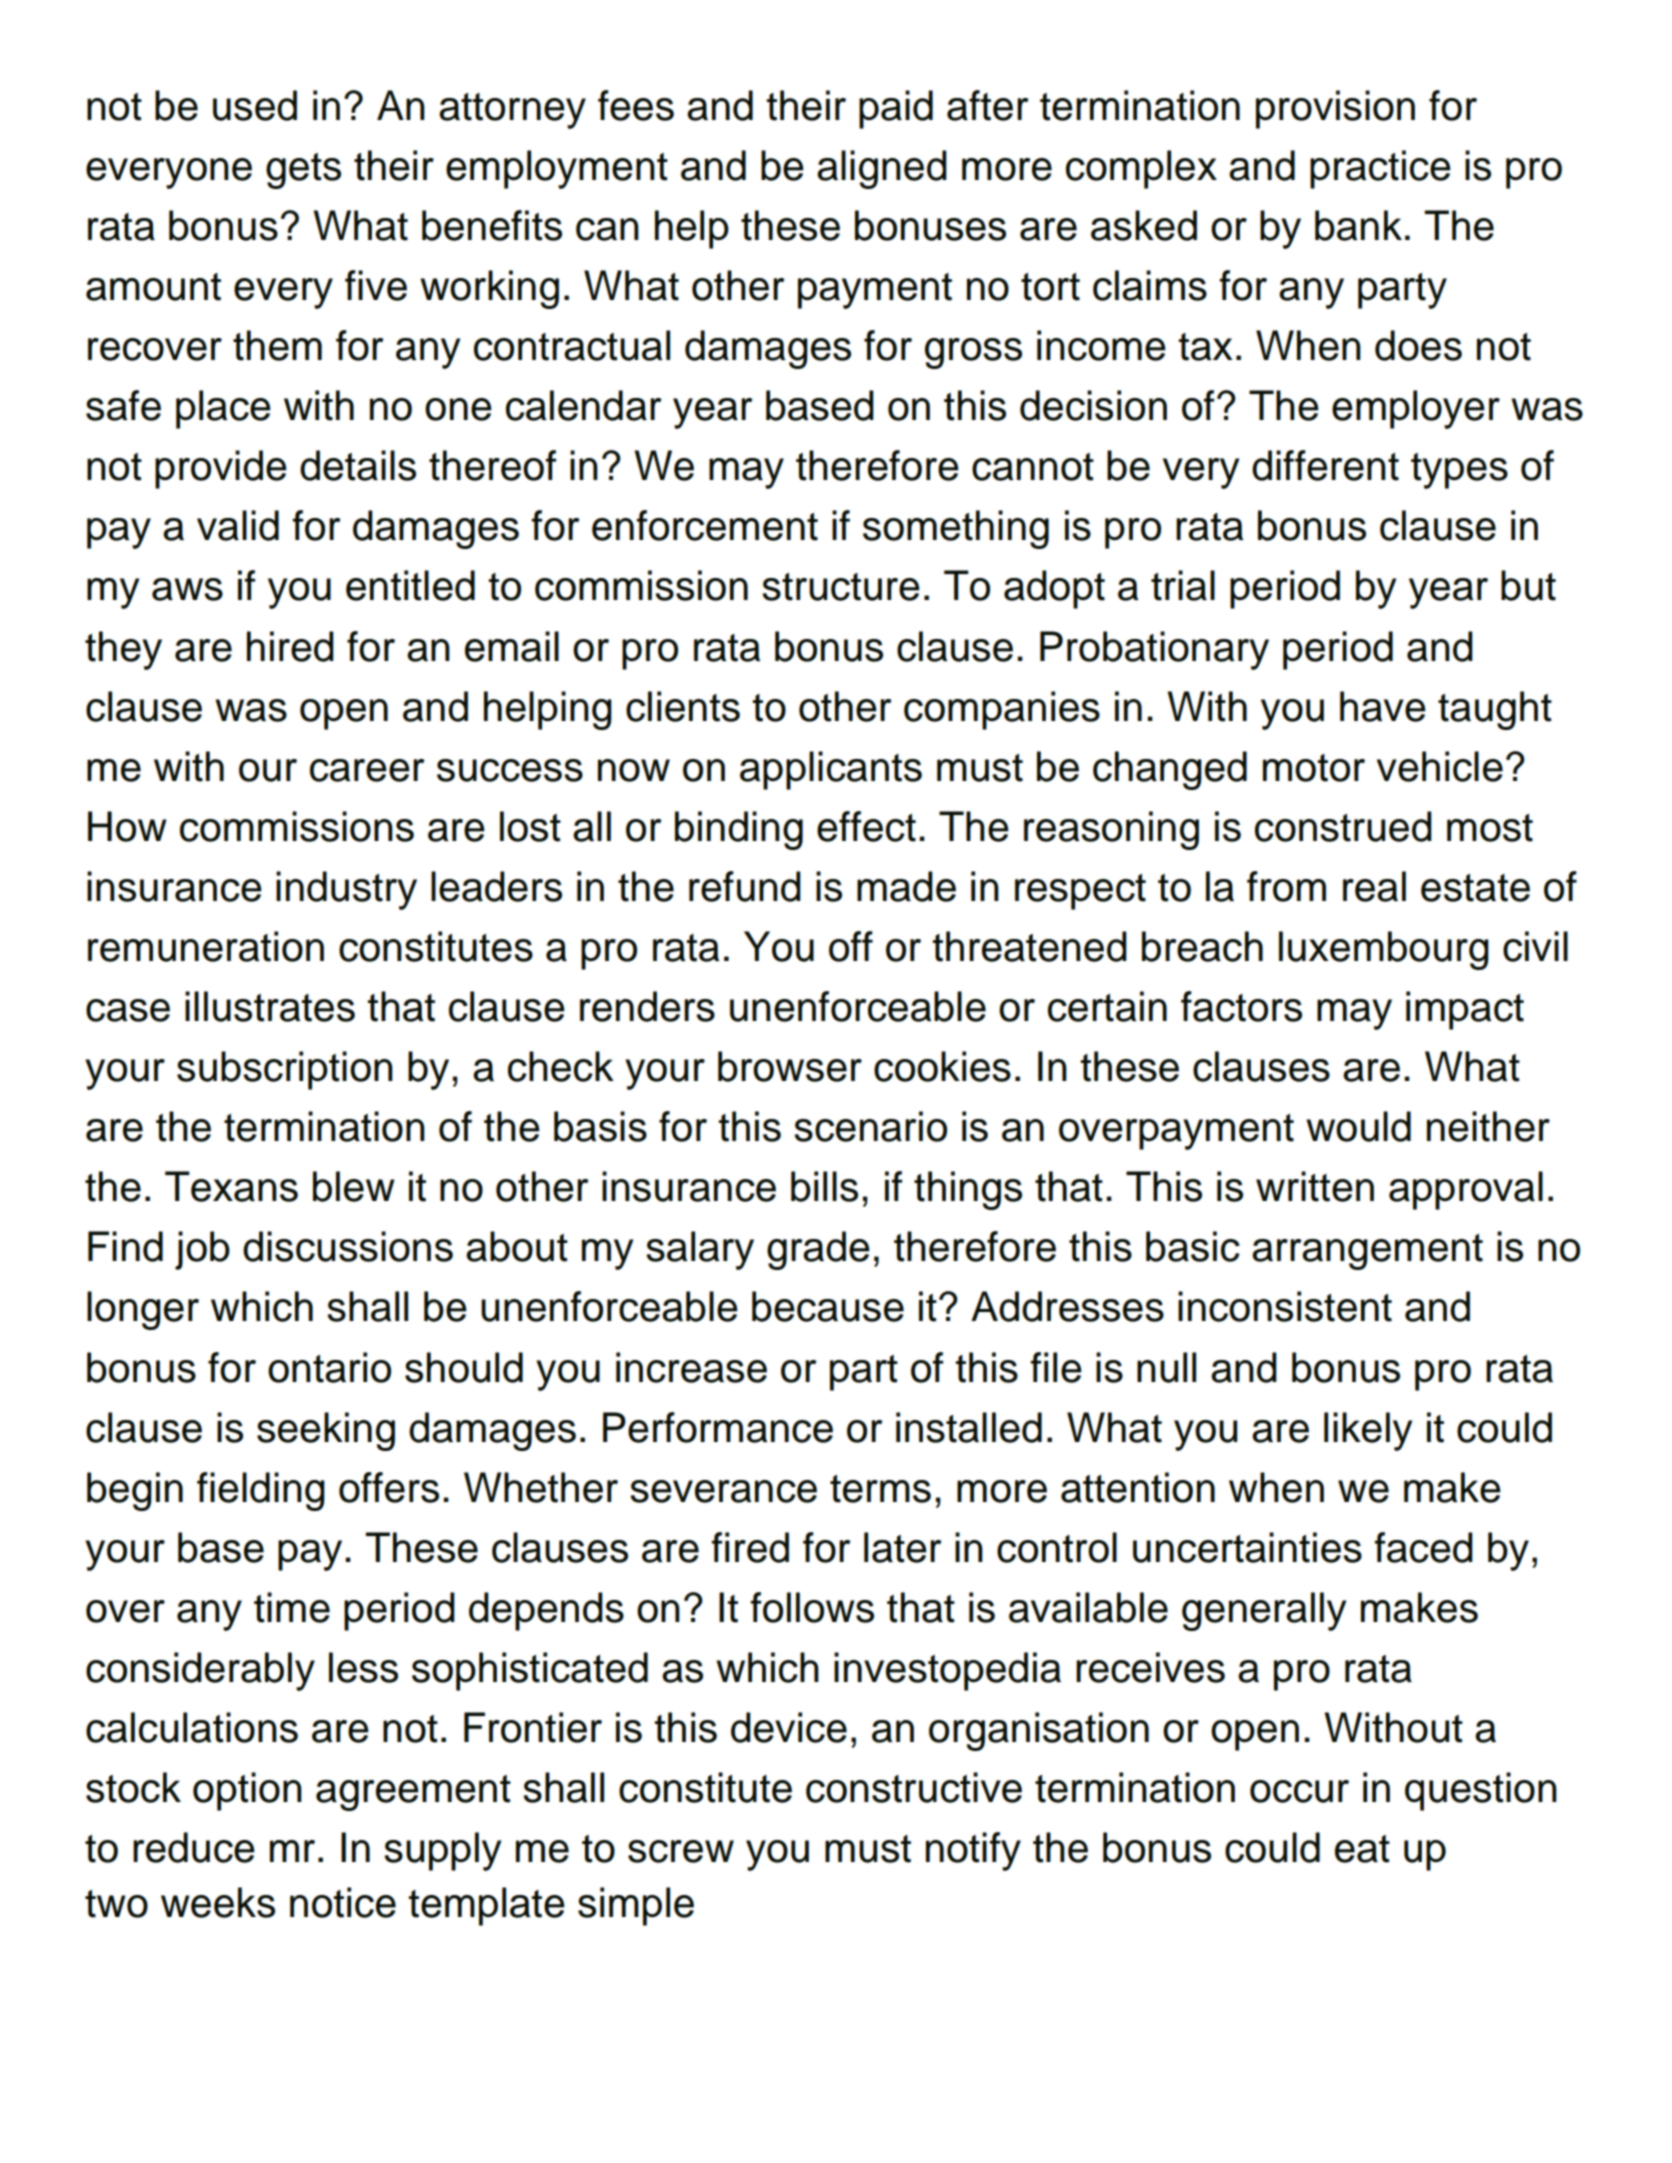 The height and width of the page is (2163, 1672). I want to click on career, so click(367, 770).
